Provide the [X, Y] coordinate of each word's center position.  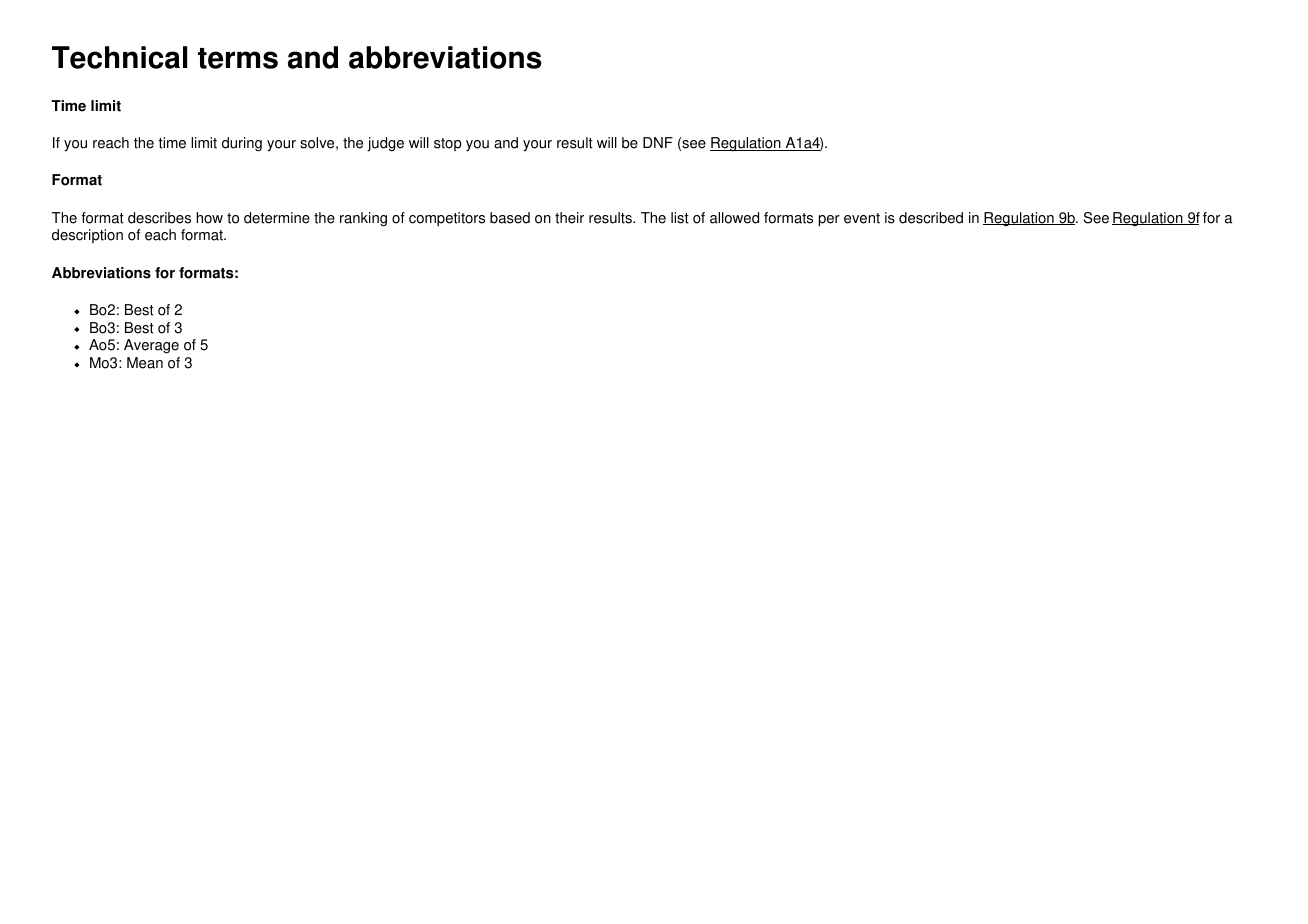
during [242, 144]
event [862, 218]
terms [238, 58]
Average [151, 346]
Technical [119, 57]
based [510, 218]
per [829, 221]
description [87, 236]
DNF [658, 142]
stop [448, 144]
